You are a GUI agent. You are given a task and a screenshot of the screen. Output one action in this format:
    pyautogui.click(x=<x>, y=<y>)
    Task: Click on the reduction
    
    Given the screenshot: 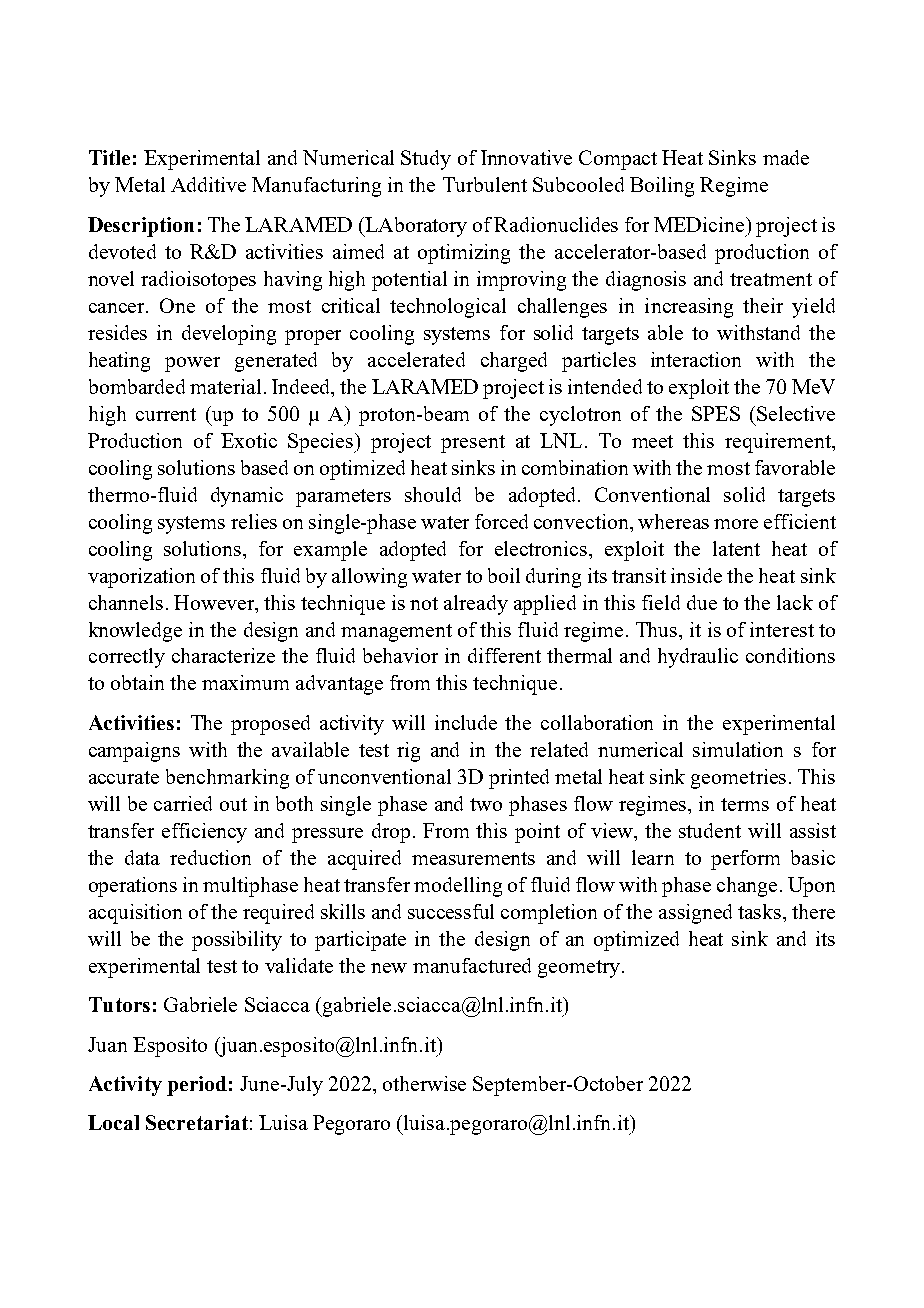 What is the action you would take?
    pyautogui.click(x=210, y=857)
